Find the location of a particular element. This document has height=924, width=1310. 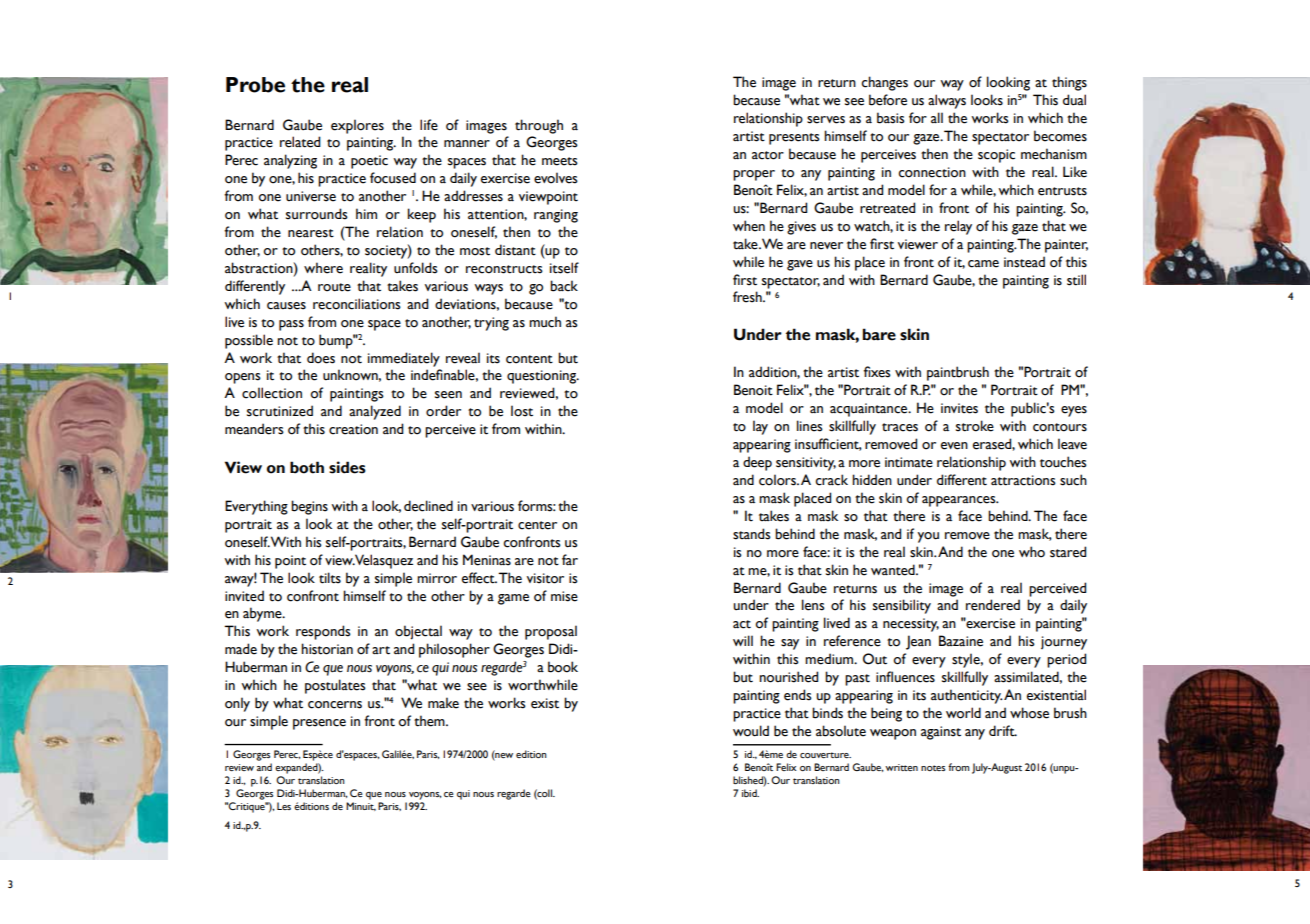

much is located at coordinates (545, 322).
